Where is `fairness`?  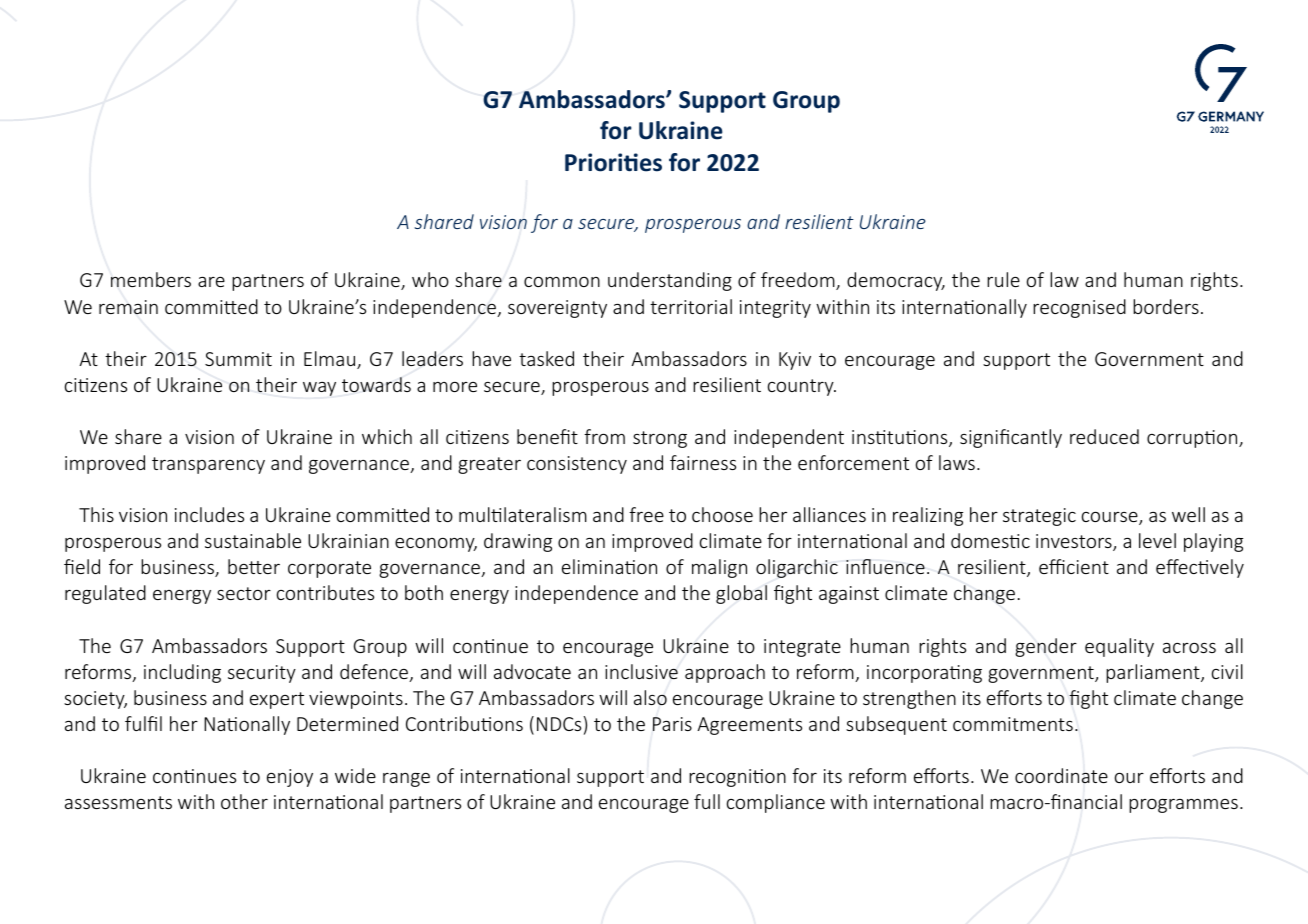 fairness is located at coordinates (703, 462).
